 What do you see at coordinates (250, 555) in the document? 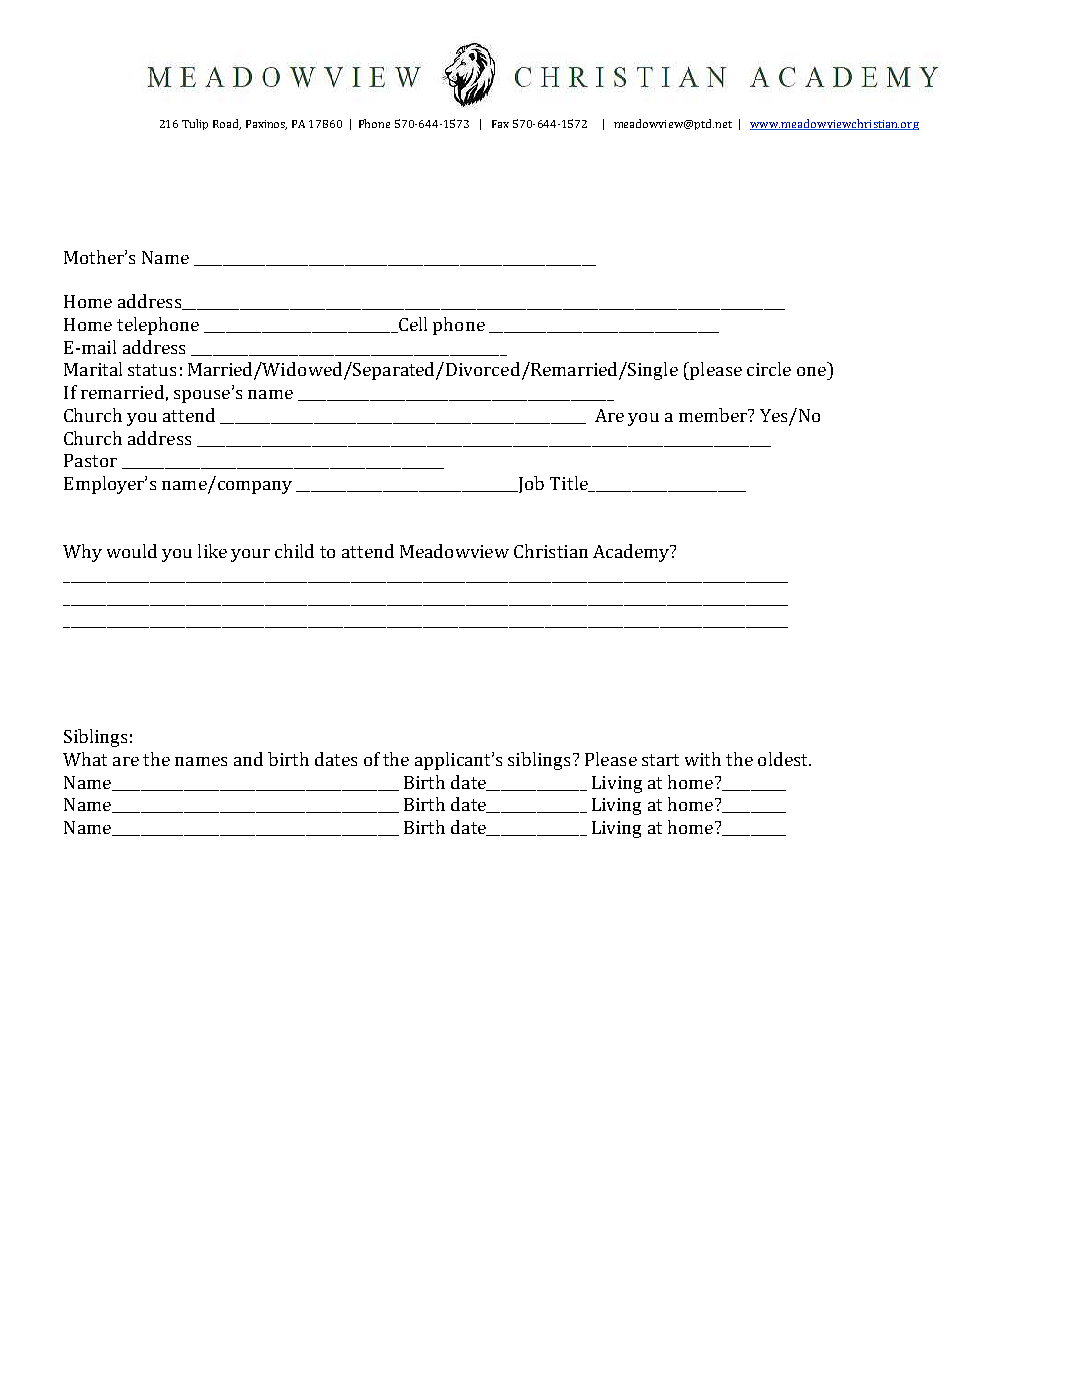
I see `your` at bounding box center [250, 555].
